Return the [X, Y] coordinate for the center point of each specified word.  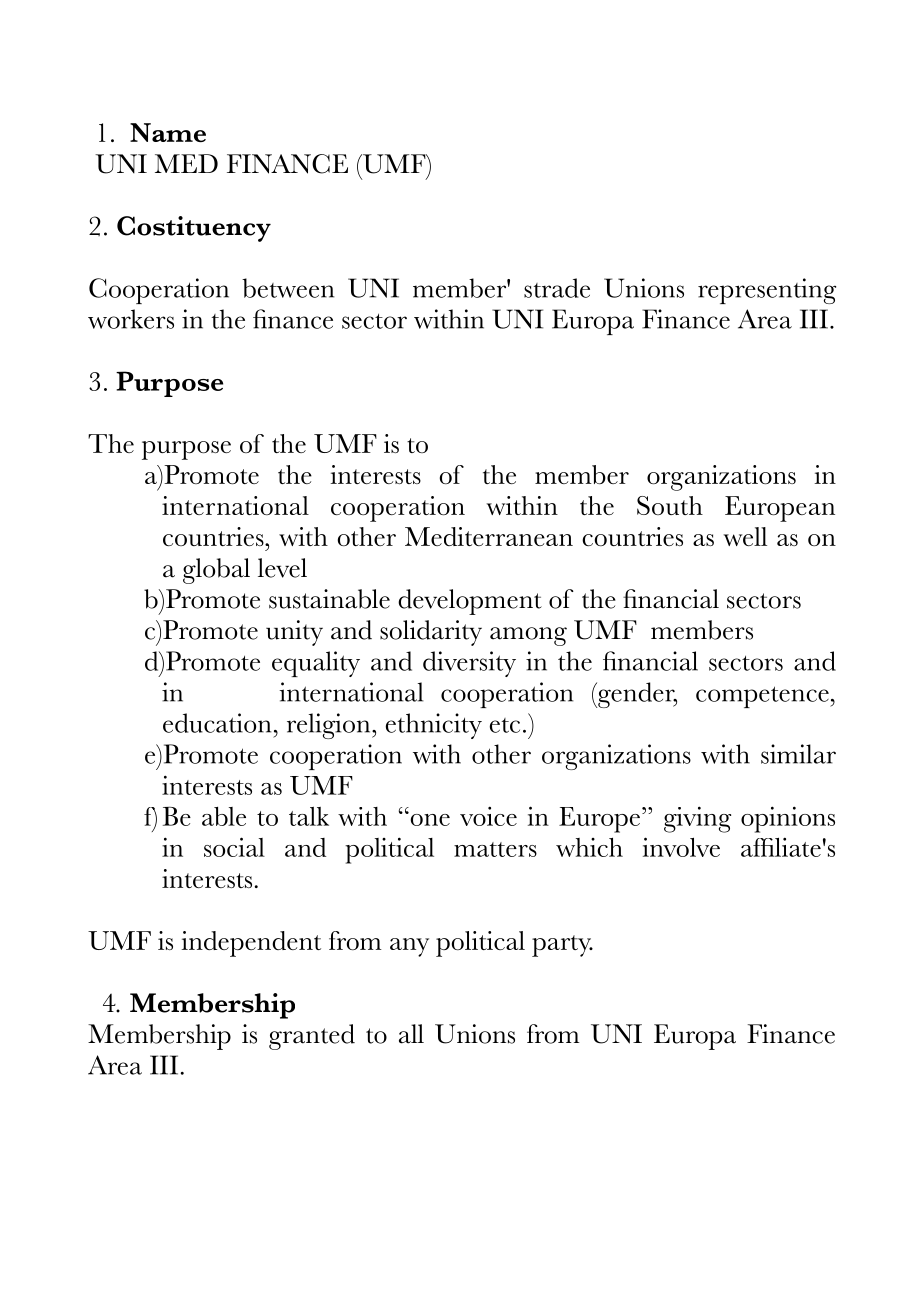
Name [168, 132]
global [216, 571]
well [745, 536]
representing [767, 291]
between [288, 288]
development [470, 602]
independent [251, 944]
